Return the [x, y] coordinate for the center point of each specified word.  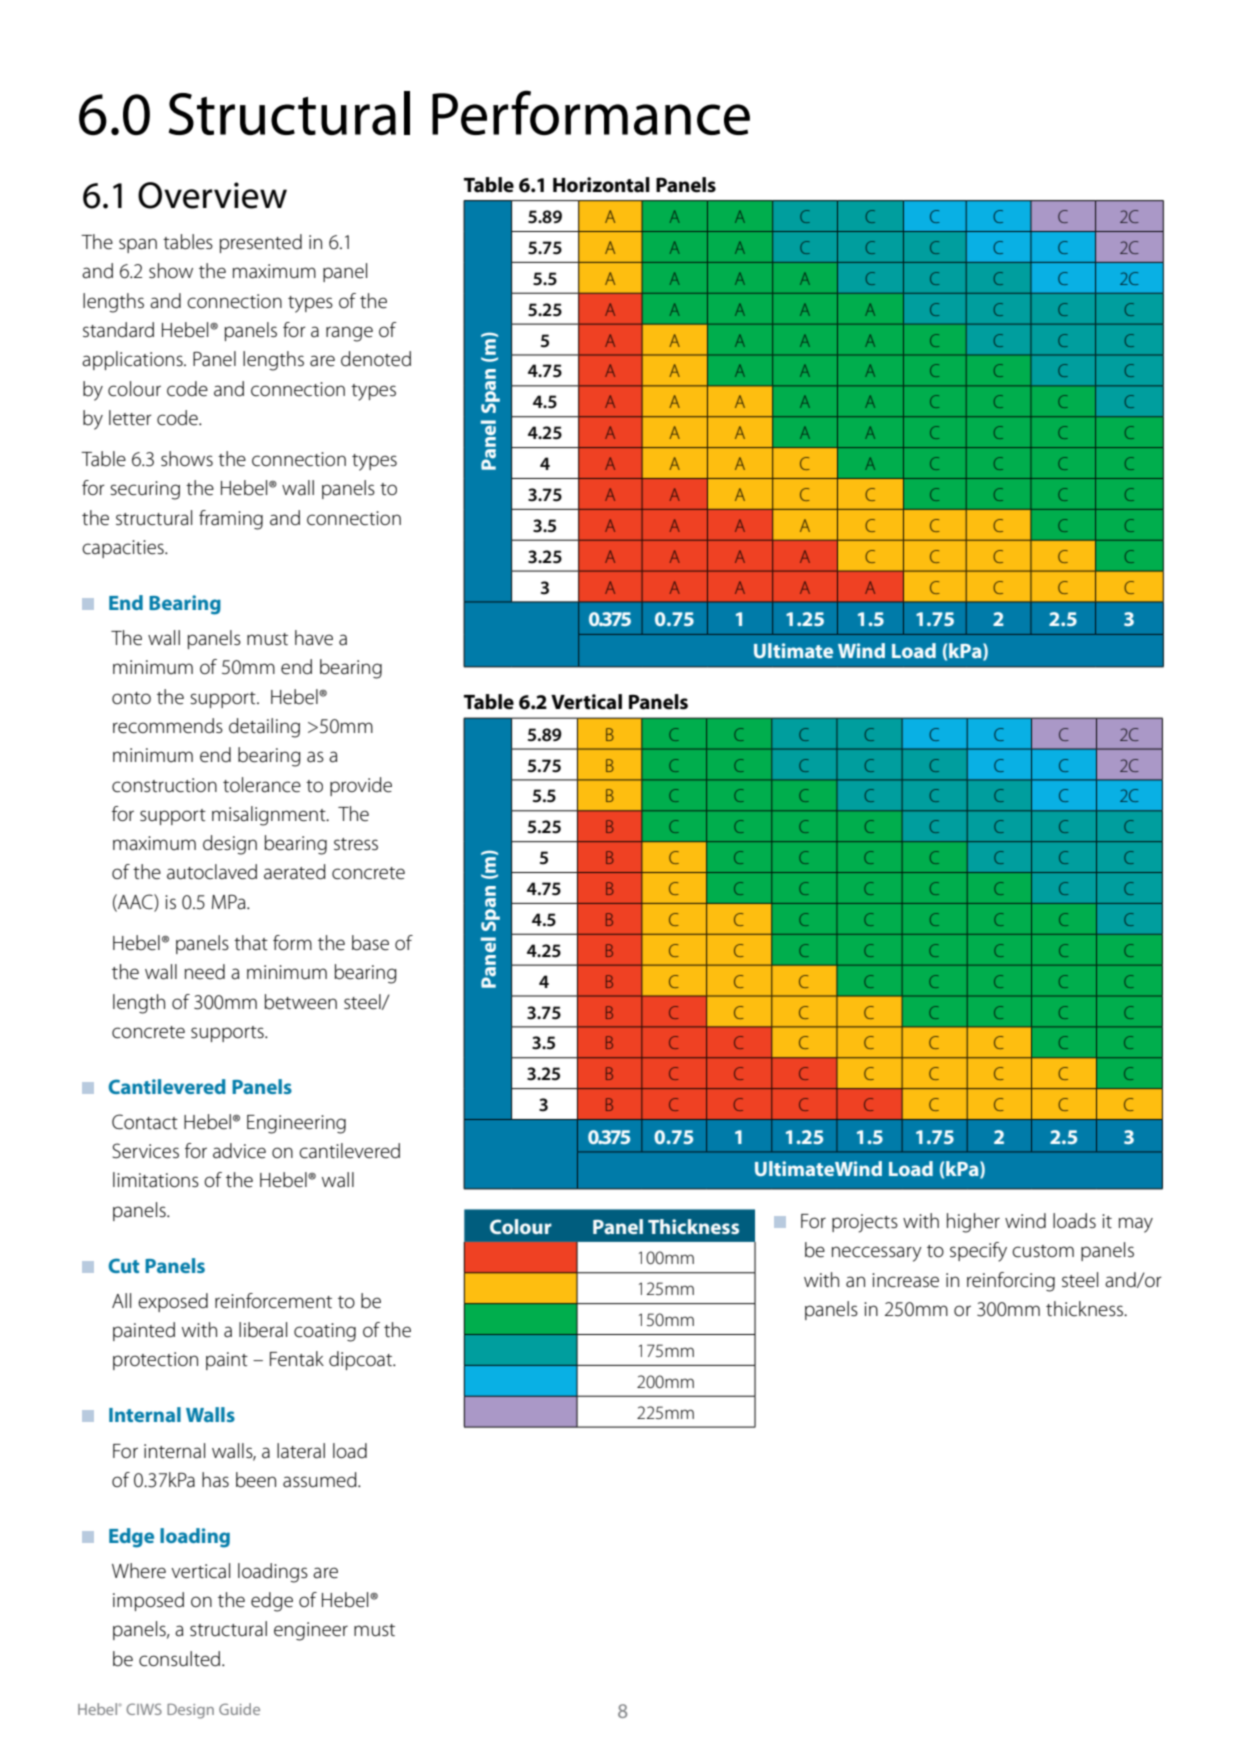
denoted [376, 359]
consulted [181, 1659]
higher [973, 1223]
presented [261, 243]
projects [865, 1223]
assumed [321, 1480]
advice [239, 1151]
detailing [264, 728]
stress [356, 844]
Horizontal [601, 185]
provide [361, 786]
